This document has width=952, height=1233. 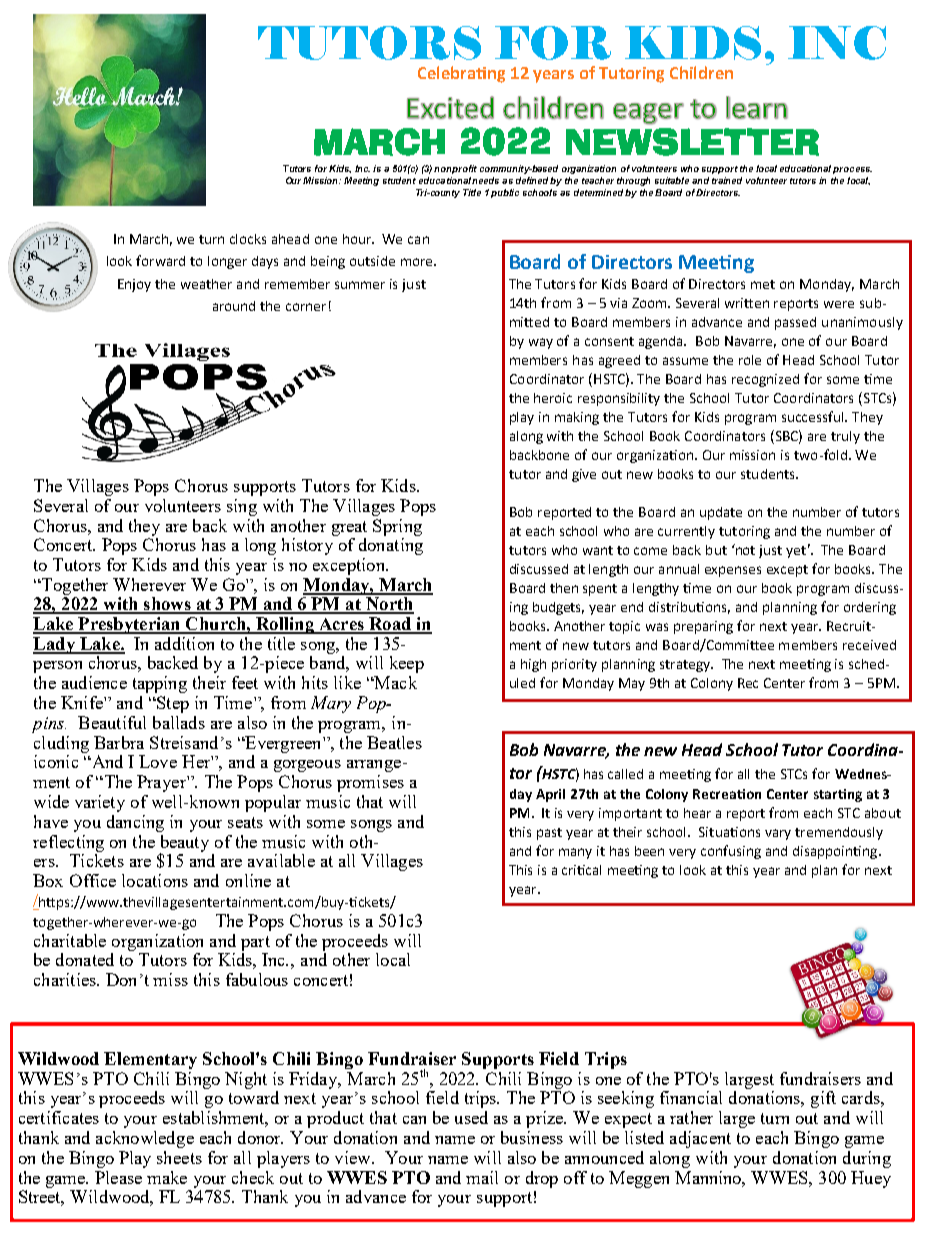 What do you see at coordinates (482, 1177) in the document?
I see `mail` at bounding box center [482, 1177].
